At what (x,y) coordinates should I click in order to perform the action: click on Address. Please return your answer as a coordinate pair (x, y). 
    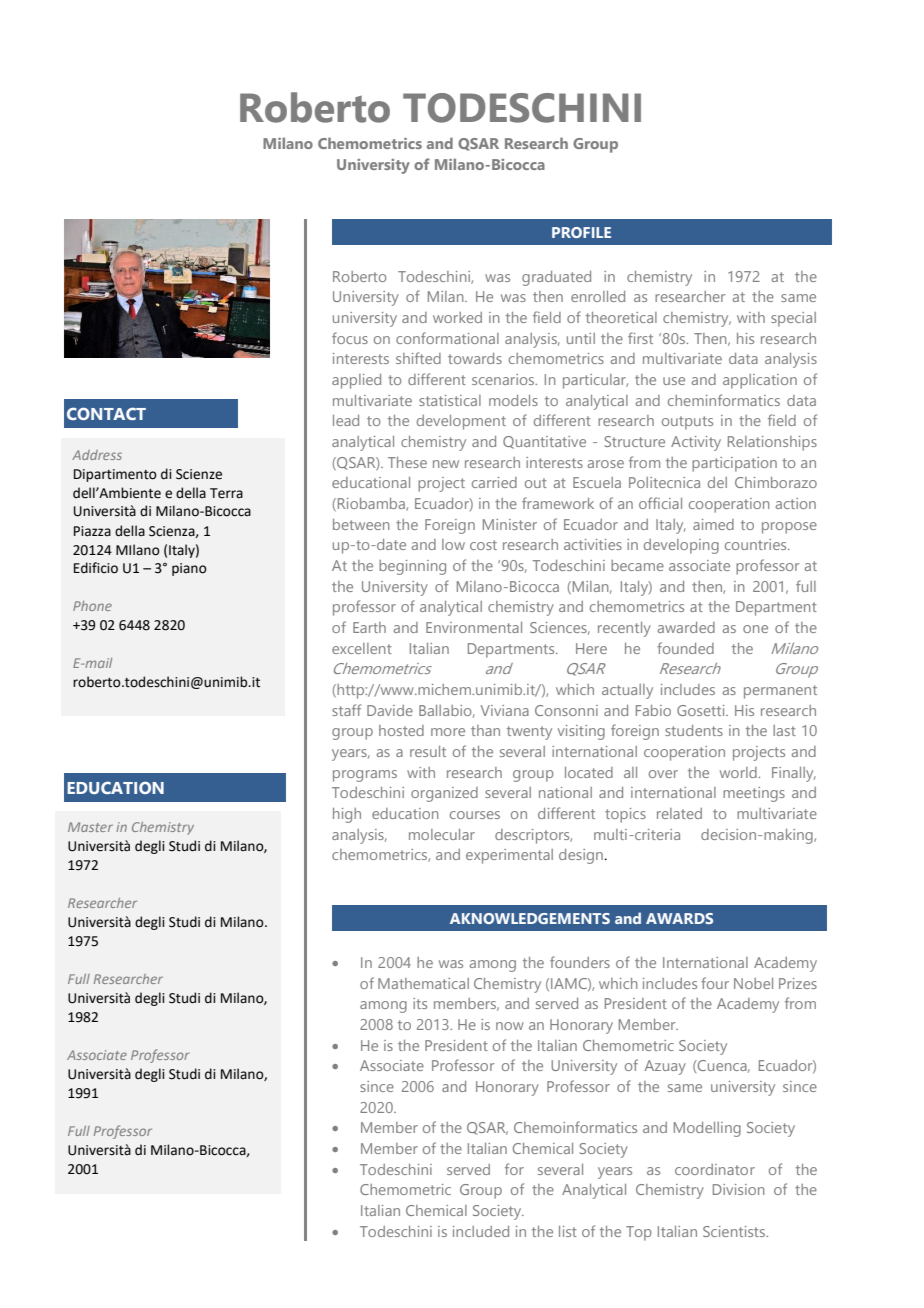
    Looking at the image, I should click on (97, 455).
